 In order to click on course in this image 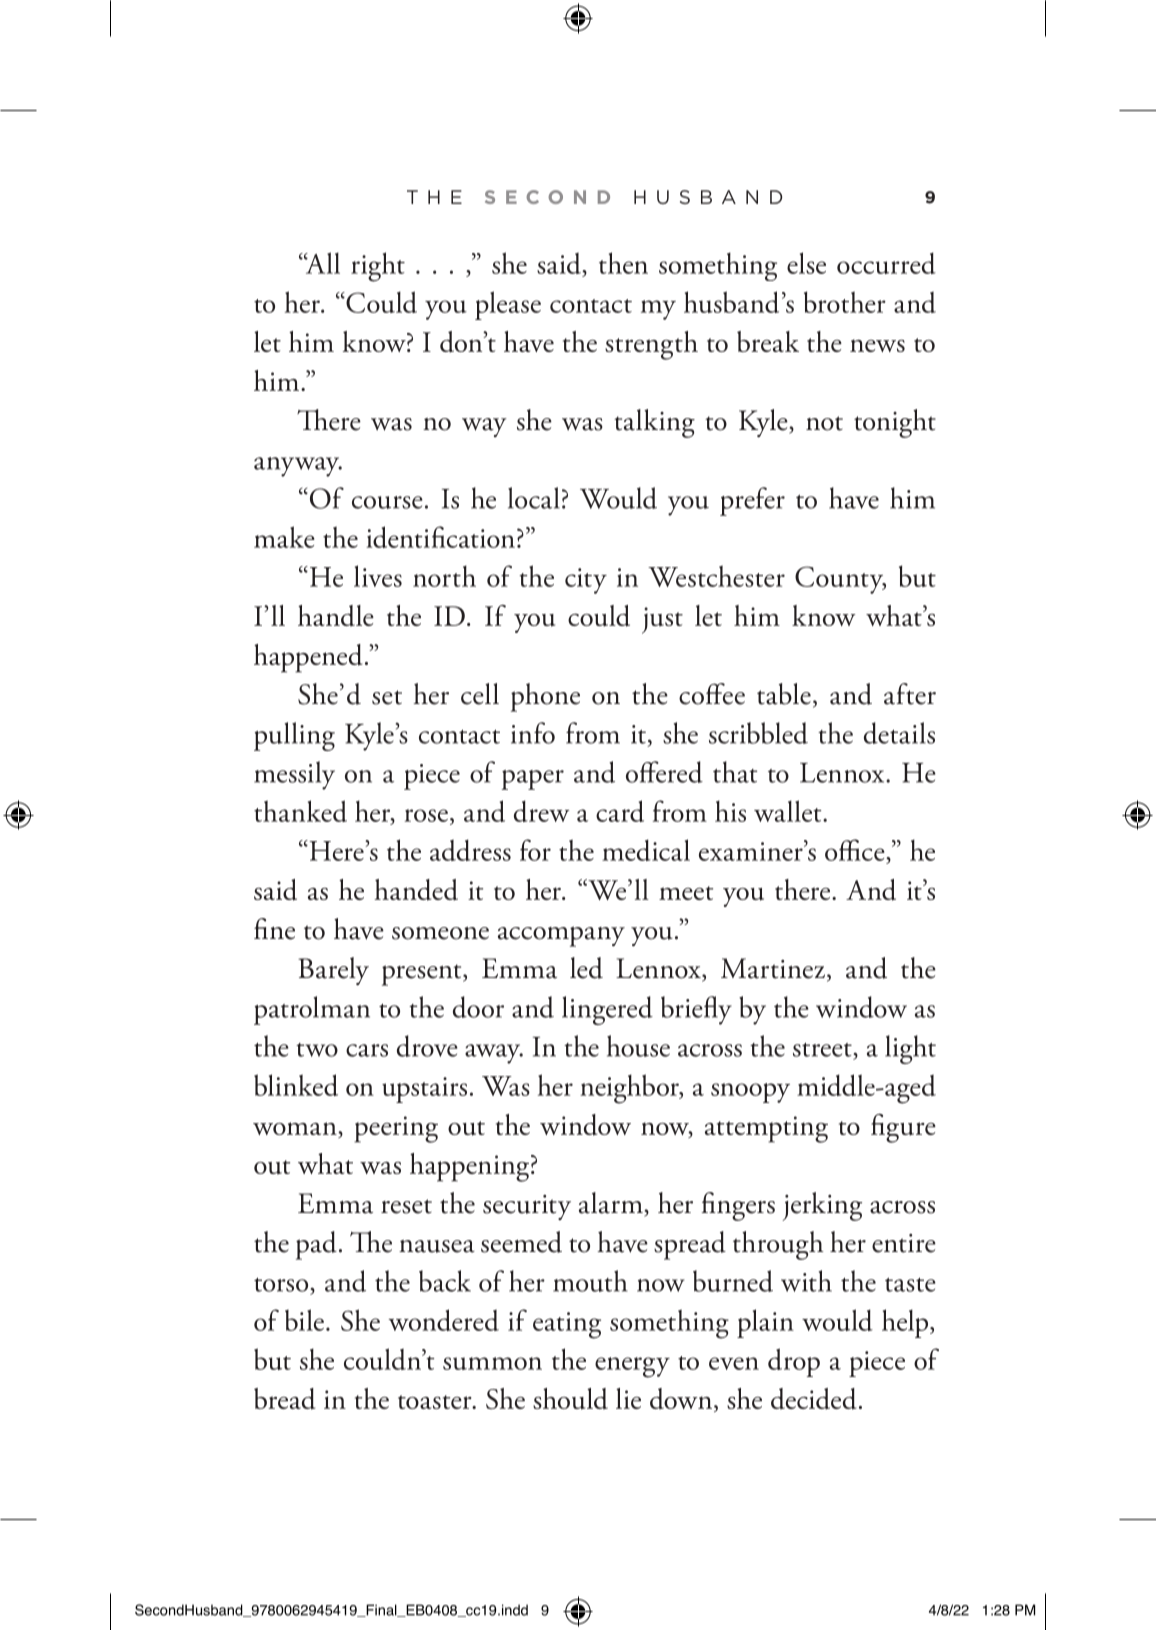, I will do `click(387, 502)`.
